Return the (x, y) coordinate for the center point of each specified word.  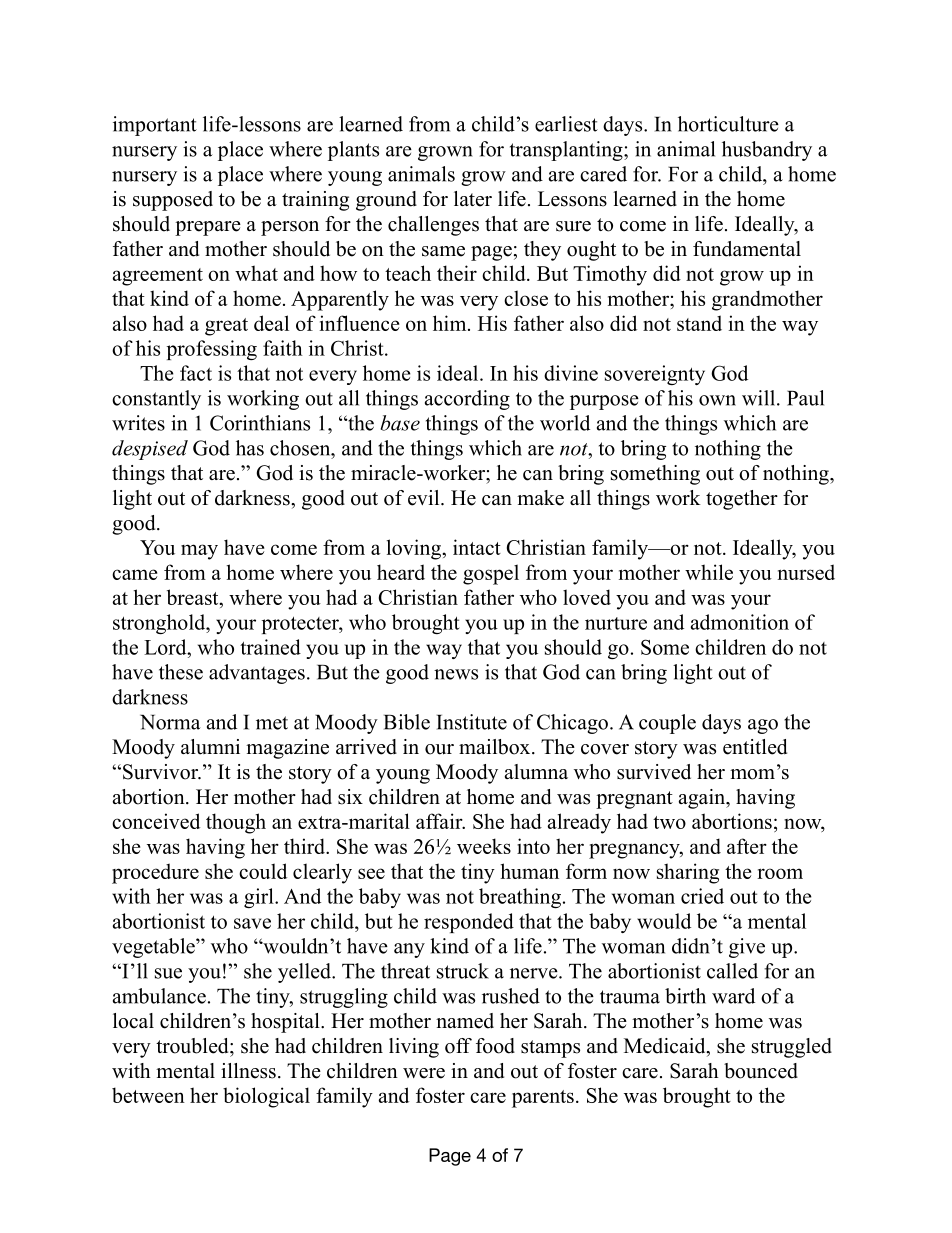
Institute (472, 722)
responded (469, 923)
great (226, 327)
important (155, 126)
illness (248, 1071)
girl (260, 898)
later (473, 199)
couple (667, 724)
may (199, 552)
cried (702, 896)
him (451, 323)
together (742, 500)
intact (477, 547)
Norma (170, 722)
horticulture (728, 124)
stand (699, 323)
